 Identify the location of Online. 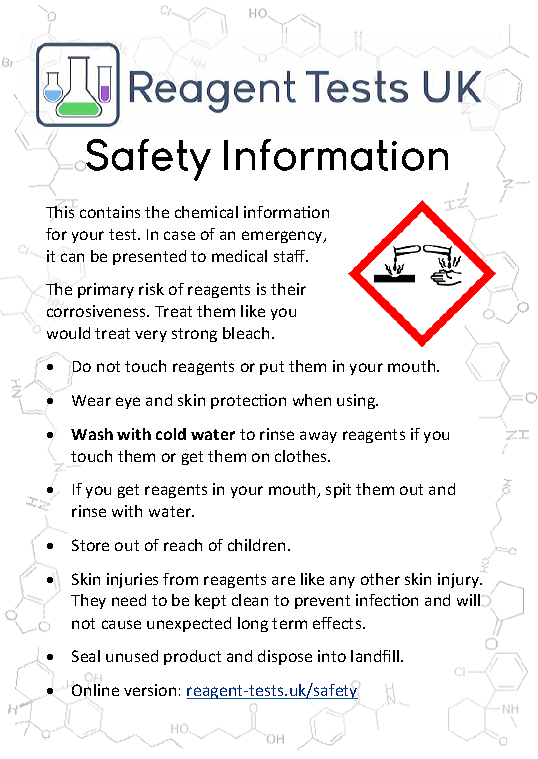
(95, 690).
